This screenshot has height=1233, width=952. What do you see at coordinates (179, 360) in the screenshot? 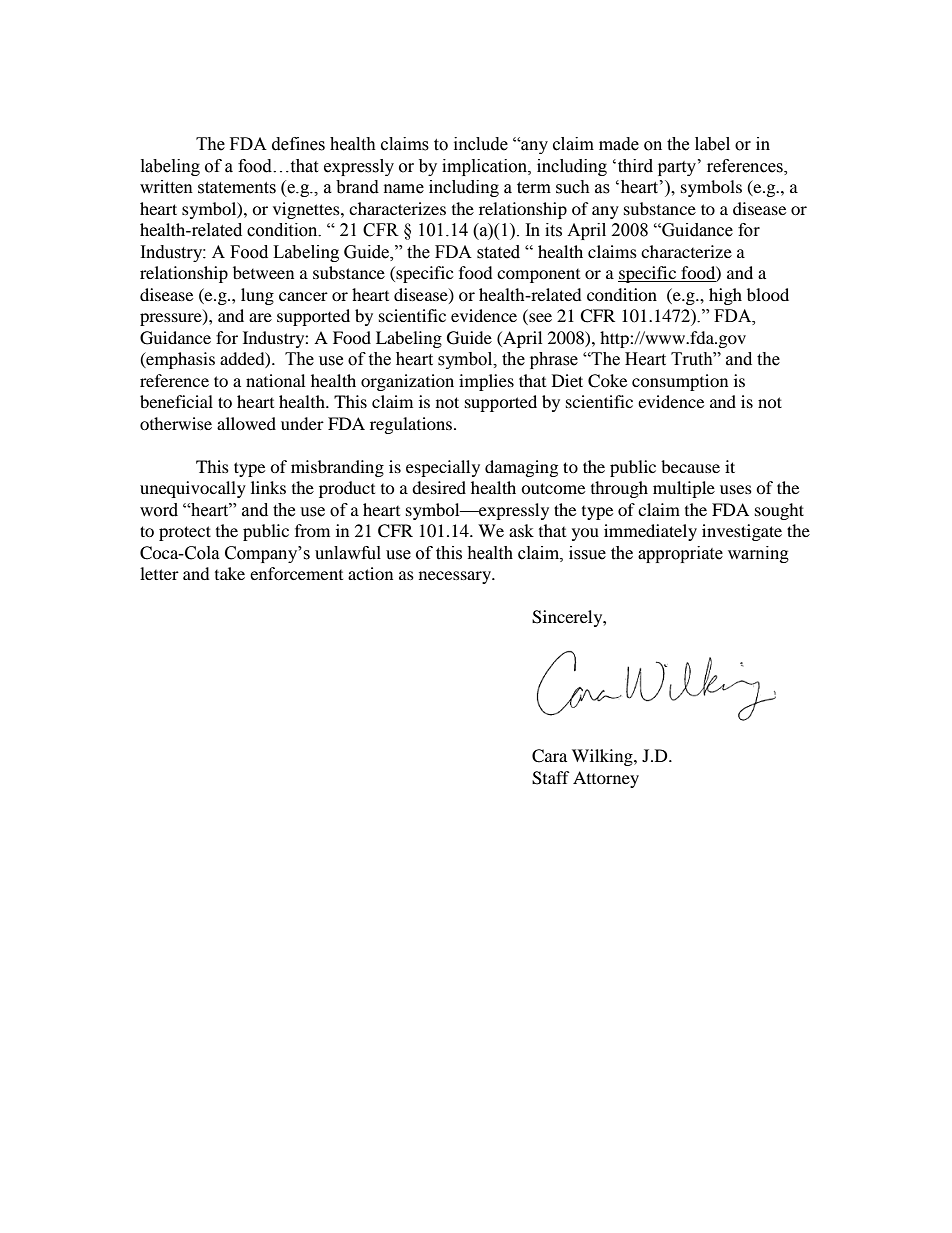
I see `emphasis` at bounding box center [179, 360].
